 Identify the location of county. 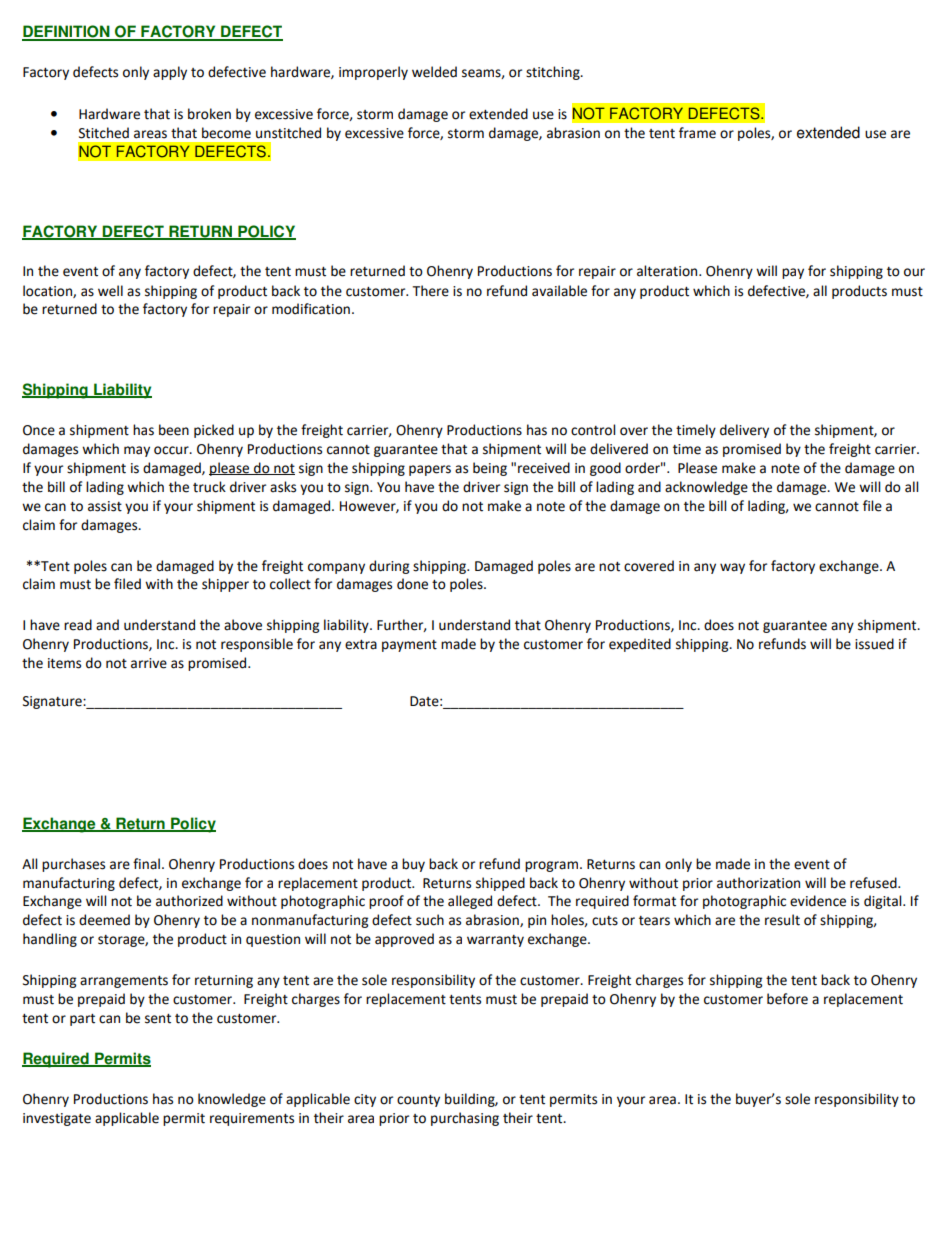
(418, 1101).
